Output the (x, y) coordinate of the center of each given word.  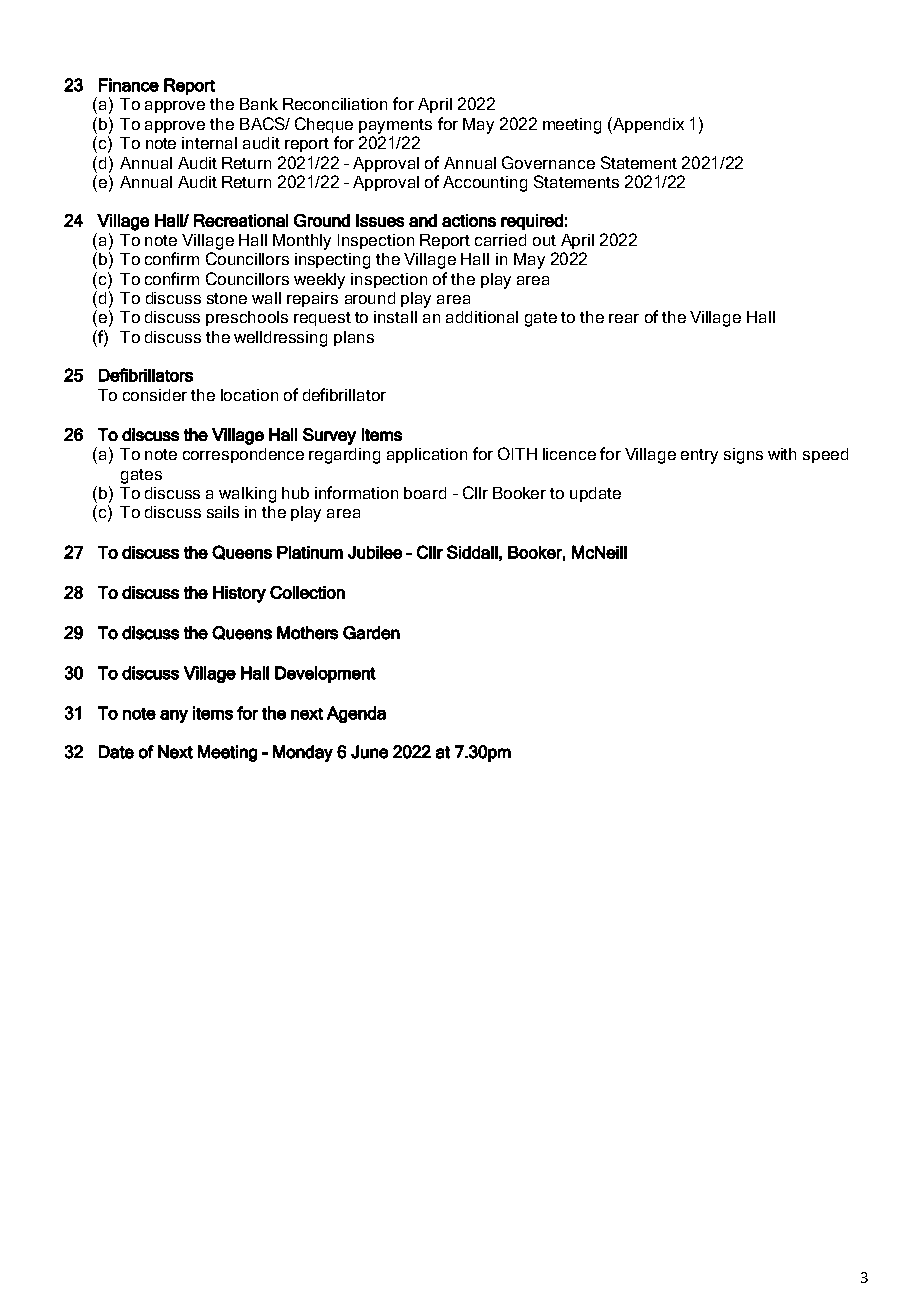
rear (624, 318)
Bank (259, 104)
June (369, 752)
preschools (247, 318)
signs (743, 456)
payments (395, 126)
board (425, 493)
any (174, 716)
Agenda (356, 714)
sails (223, 512)
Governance (548, 162)
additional (482, 317)
